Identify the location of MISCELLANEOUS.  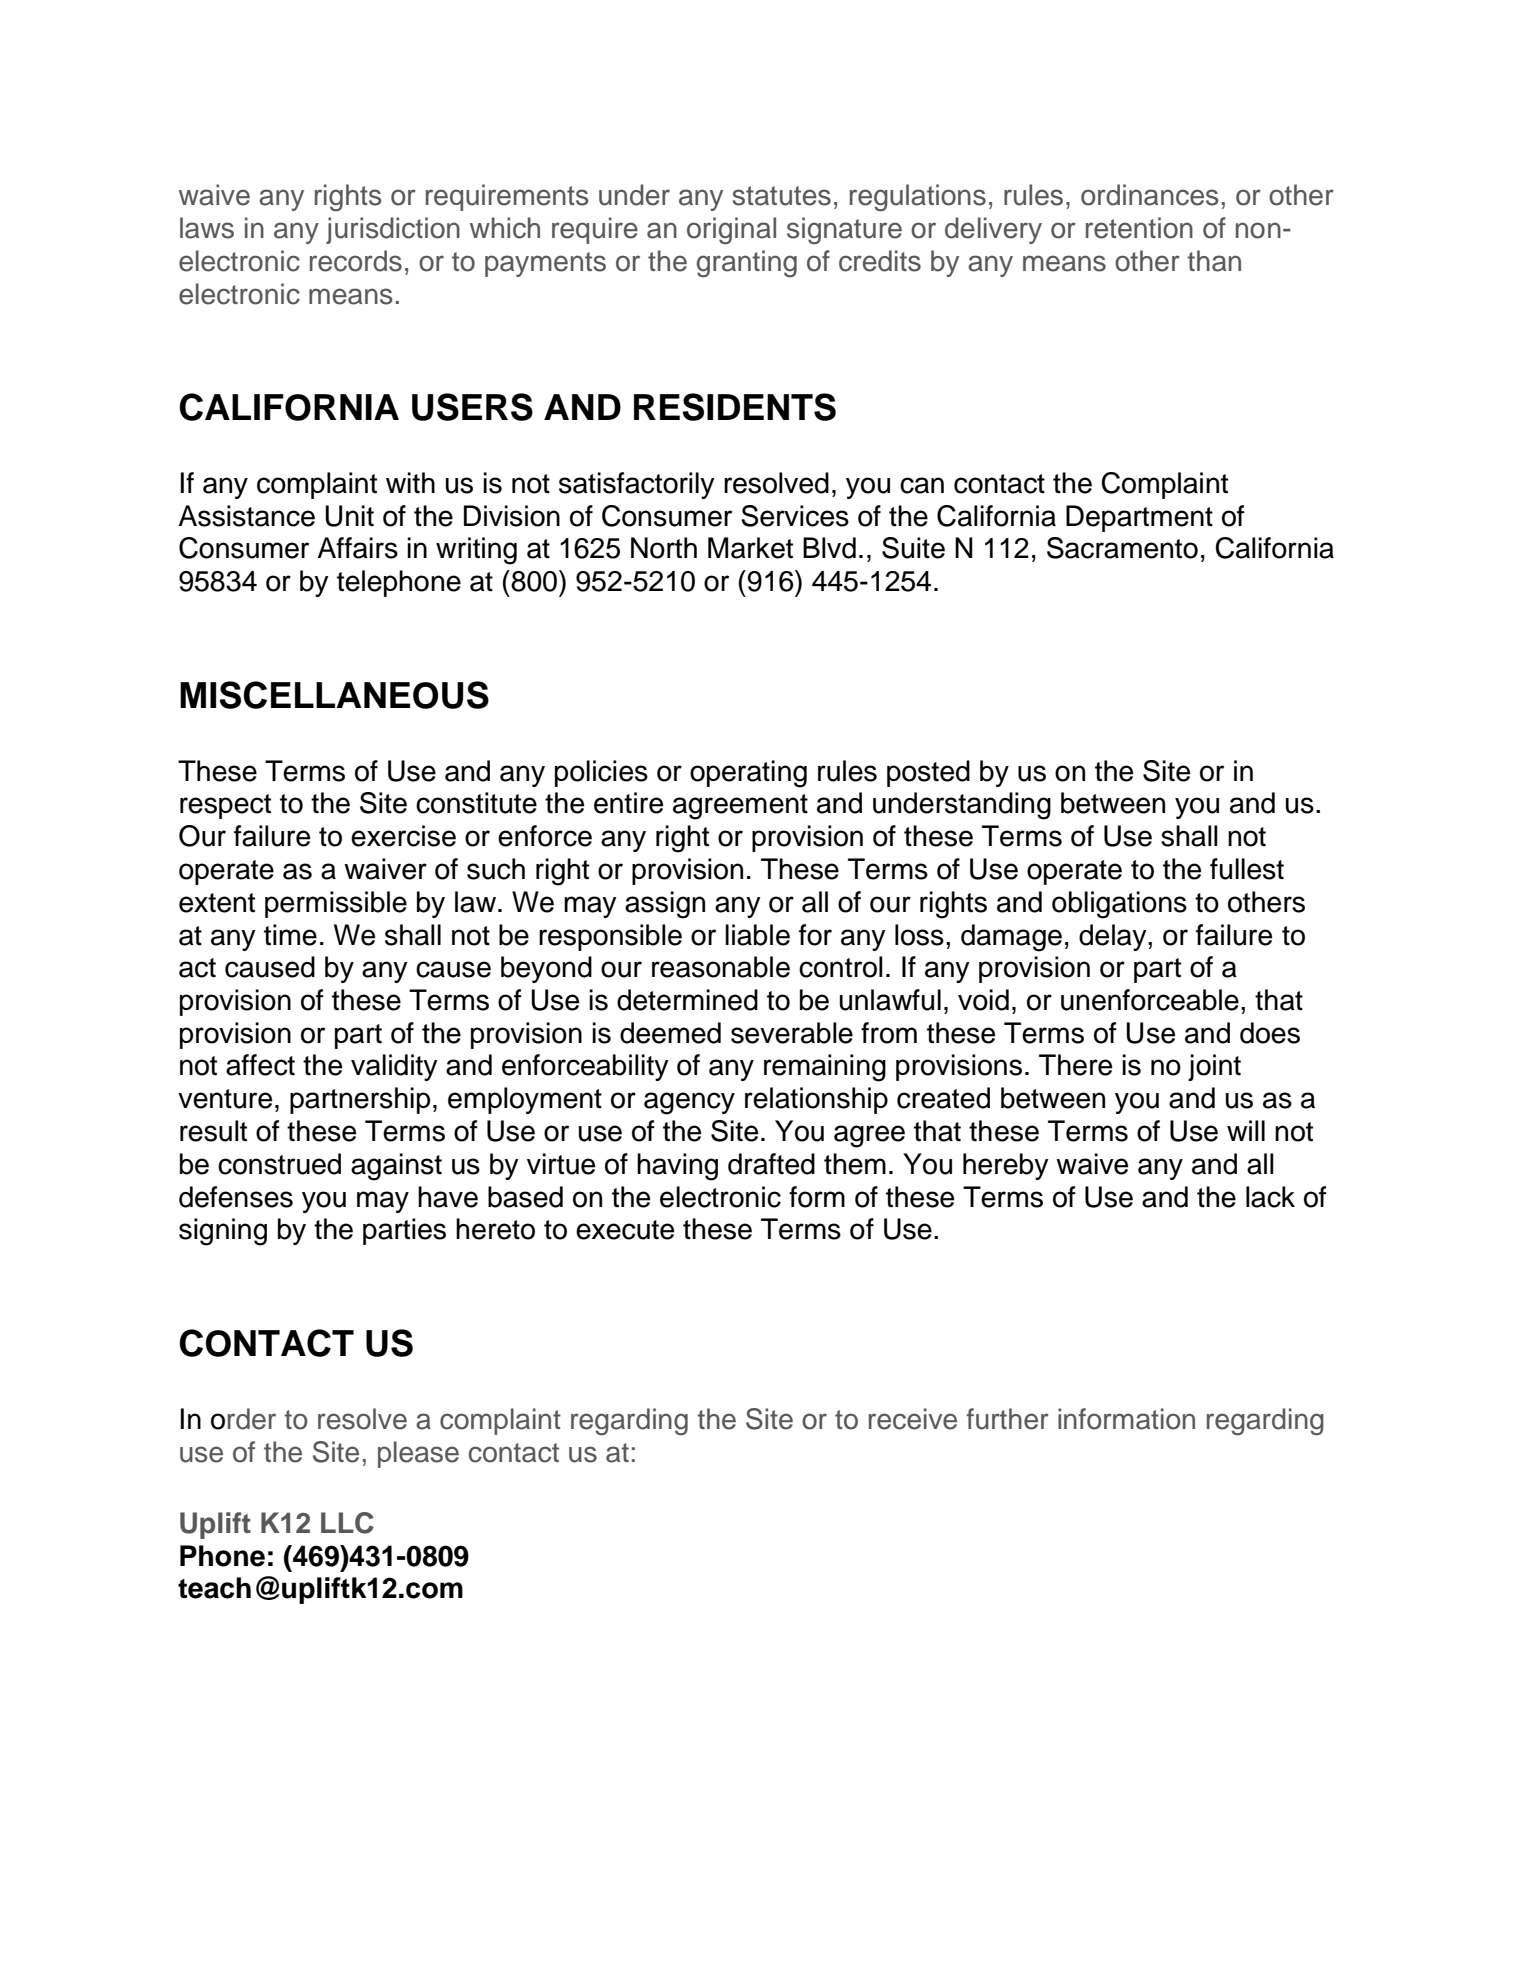
(334, 695).
